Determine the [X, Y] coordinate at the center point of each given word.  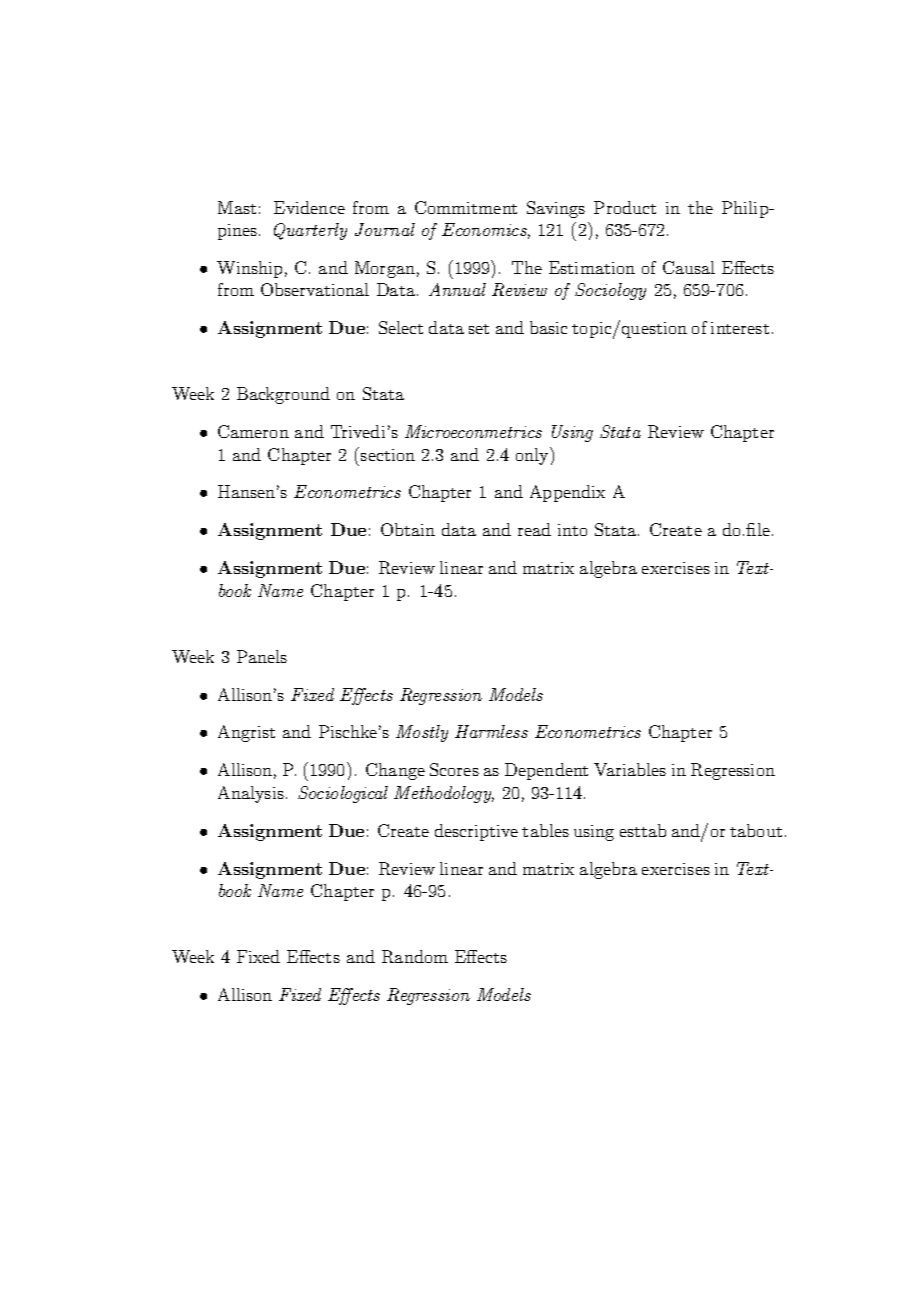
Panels [262, 656]
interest [740, 328]
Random [415, 956]
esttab [643, 830]
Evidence [309, 207]
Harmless [491, 731]
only [533, 456]
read [534, 529]
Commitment [466, 207]
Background [283, 395]
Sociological [343, 794]
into [572, 530]
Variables [630, 769]
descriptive [476, 832]
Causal [689, 267]
